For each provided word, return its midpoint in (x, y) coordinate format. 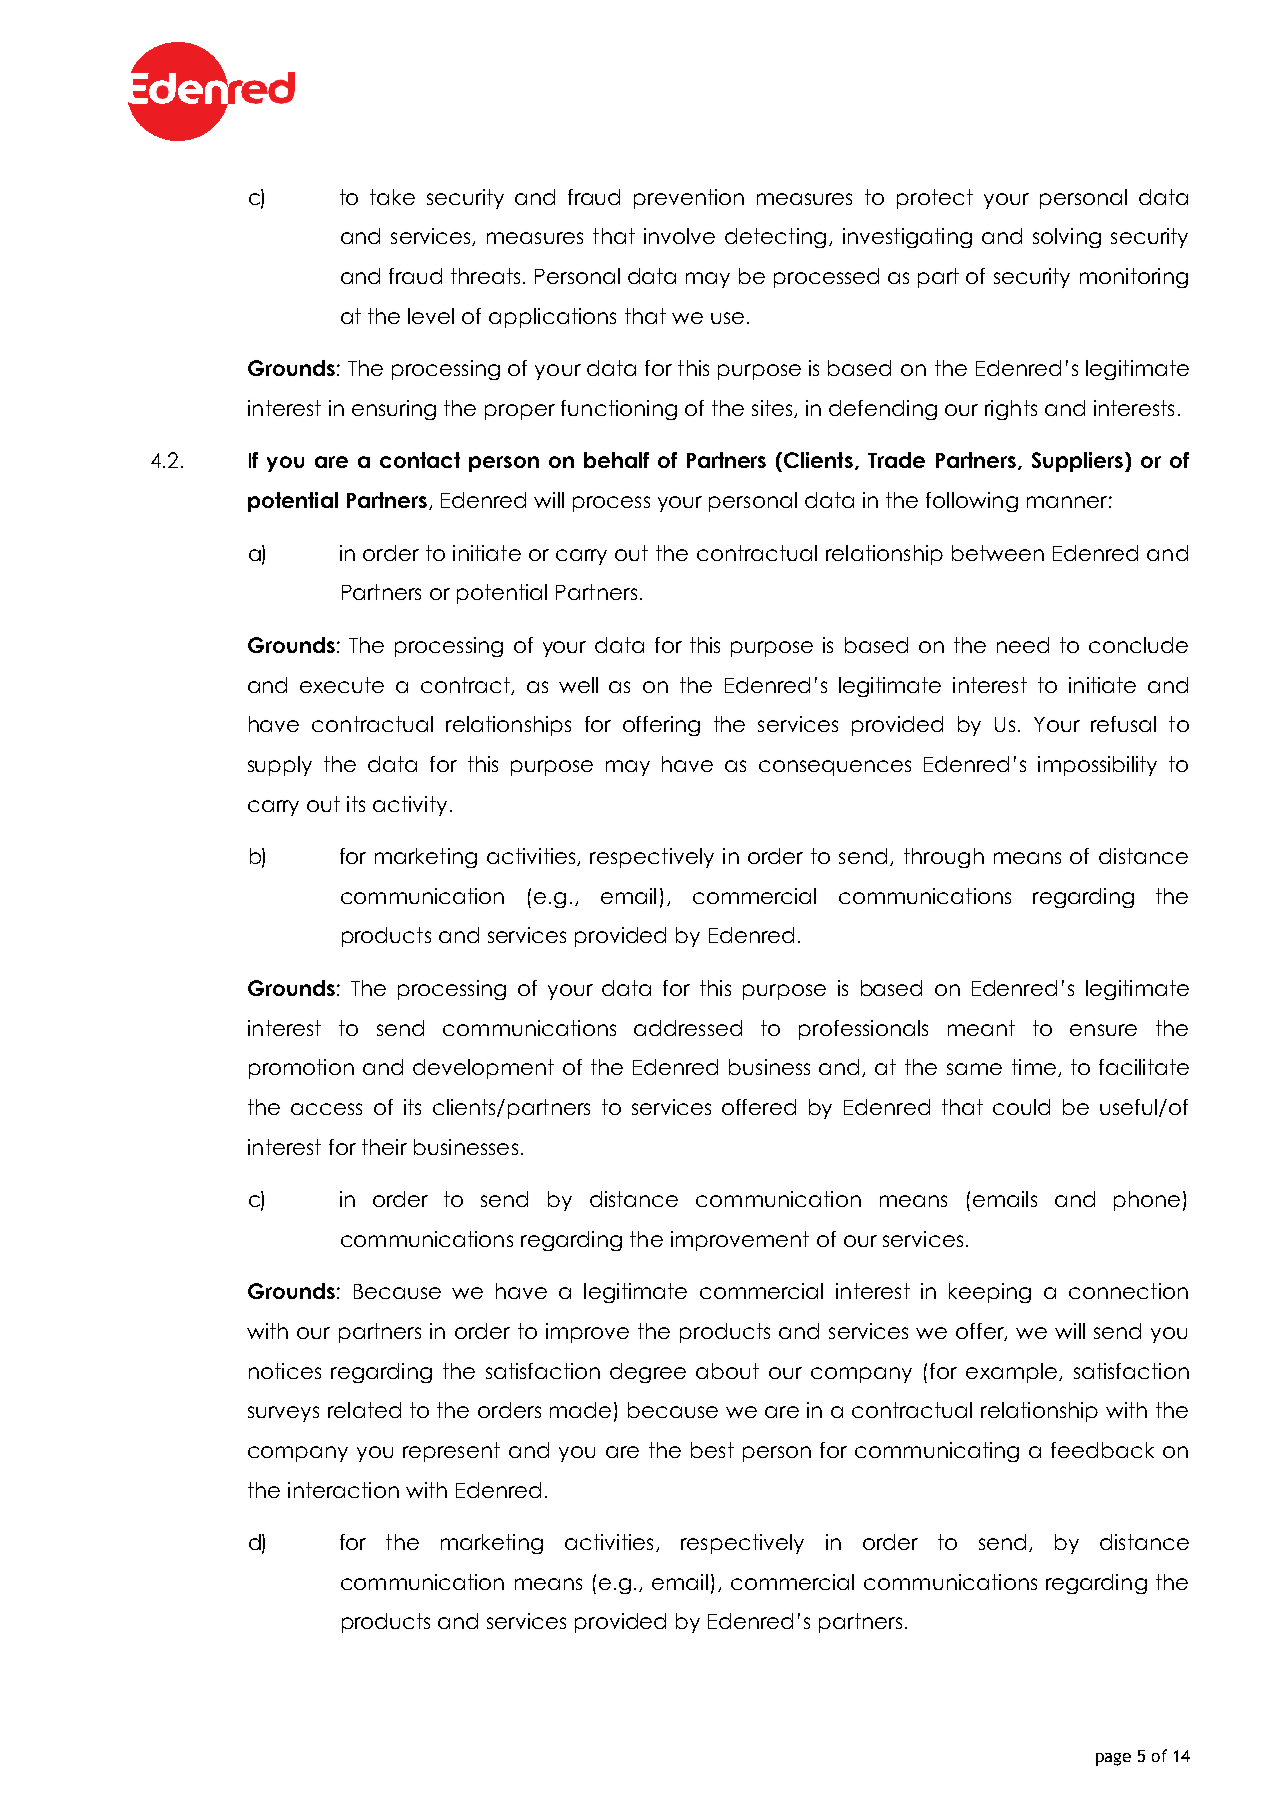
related (364, 1410)
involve (679, 236)
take (392, 197)
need (1023, 645)
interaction (343, 1490)
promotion (301, 1069)
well (578, 685)
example (1013, 1373)
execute (342, 685)
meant (981, 1028)
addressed (688, 1028)
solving (1067, 238)
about (727, 1371)
